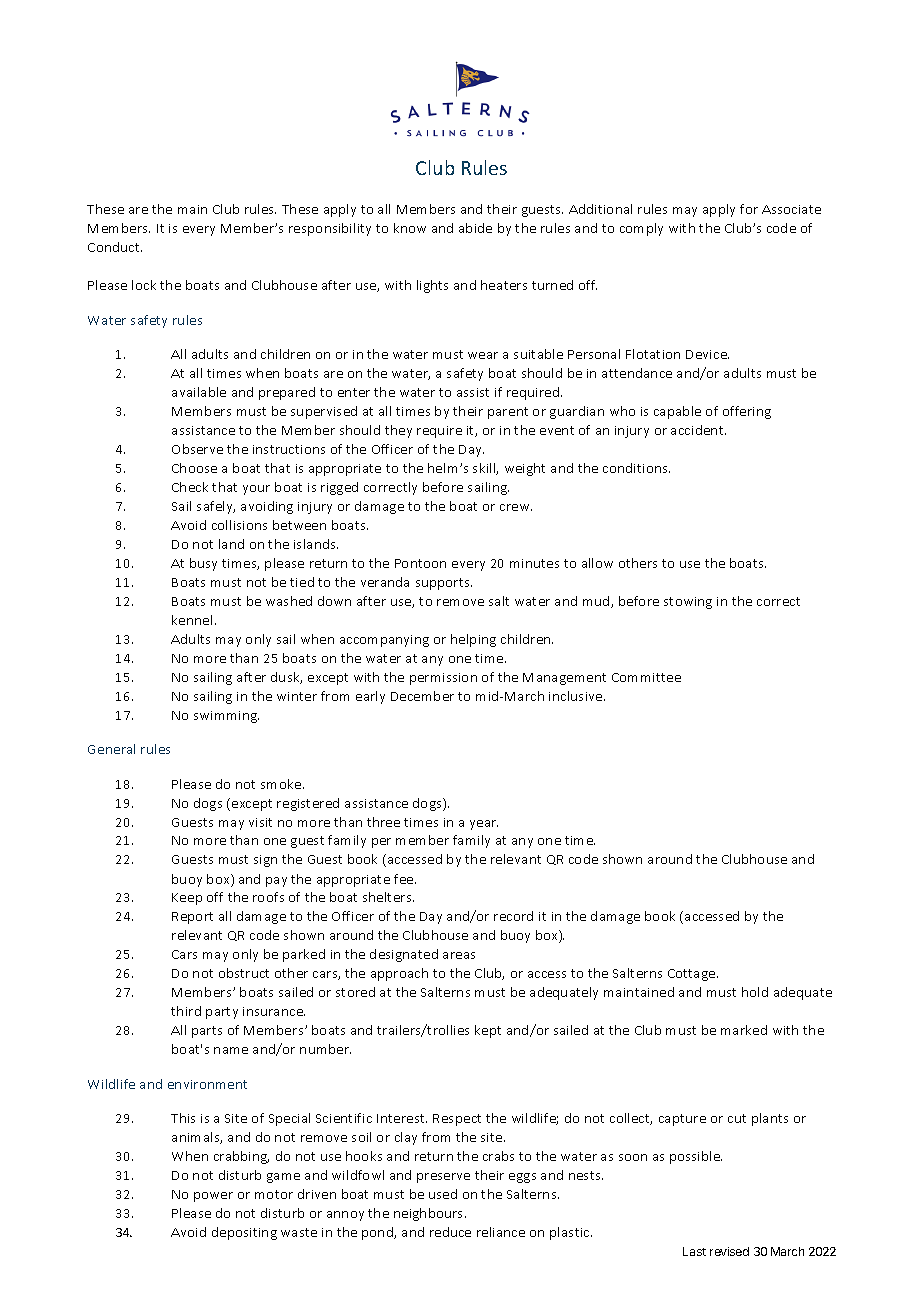  I want to click on weight, so click(525, 469).
